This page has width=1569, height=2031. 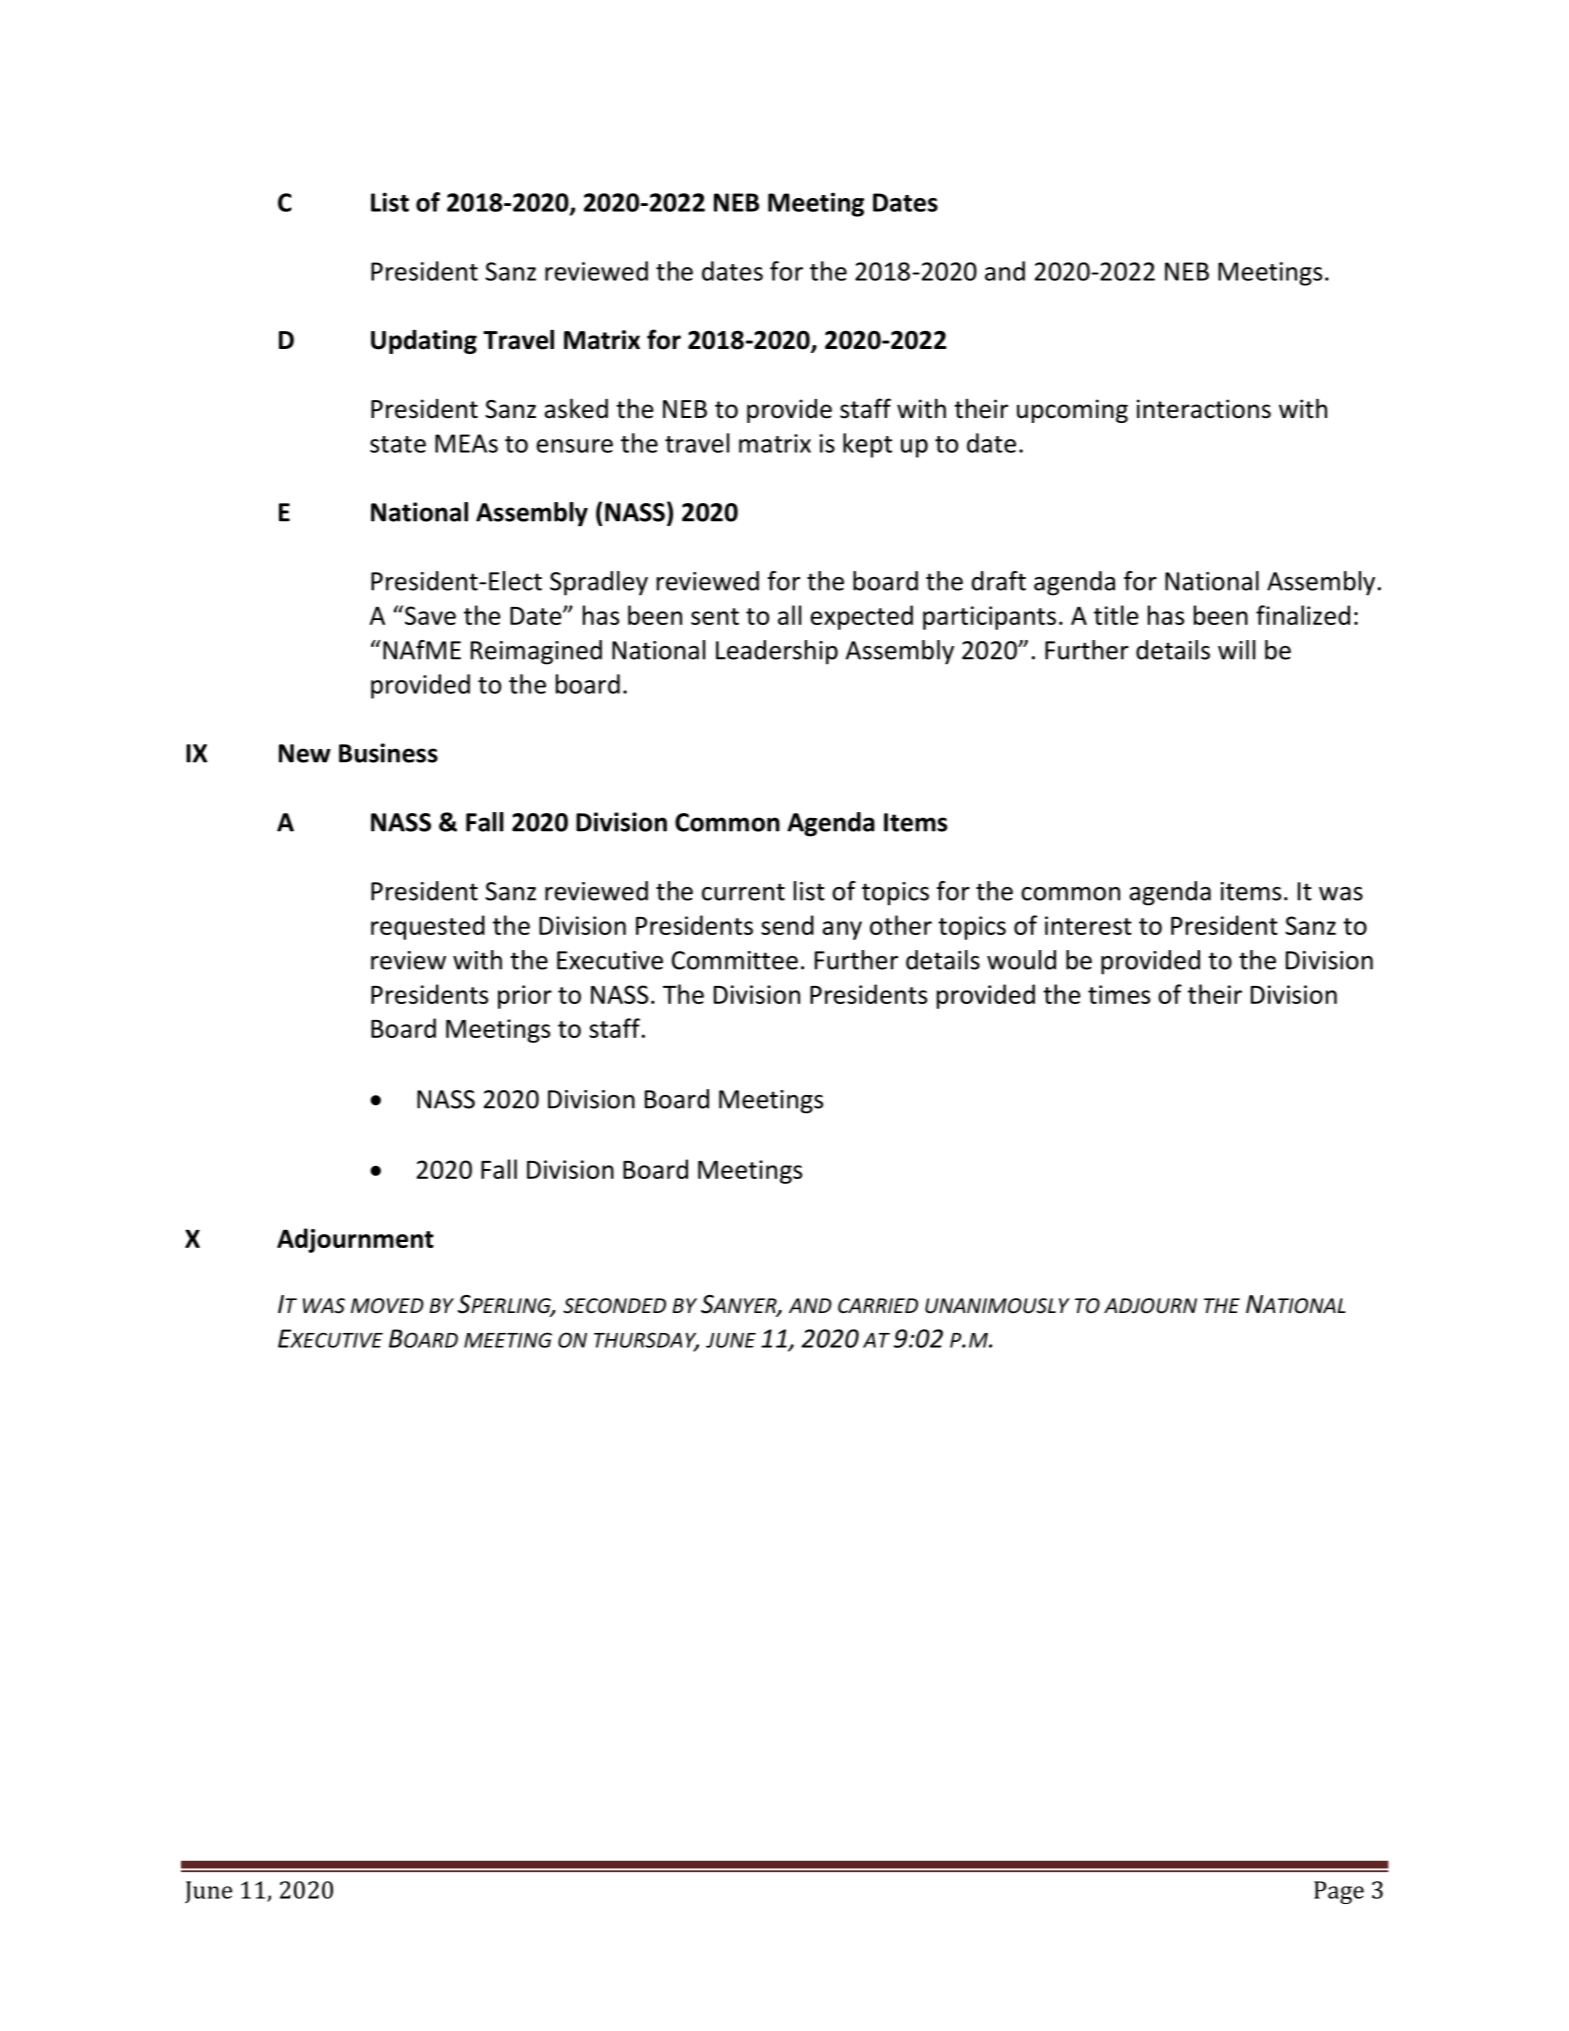 I want to click on SECONDED, so click(x=614, y=1306).
